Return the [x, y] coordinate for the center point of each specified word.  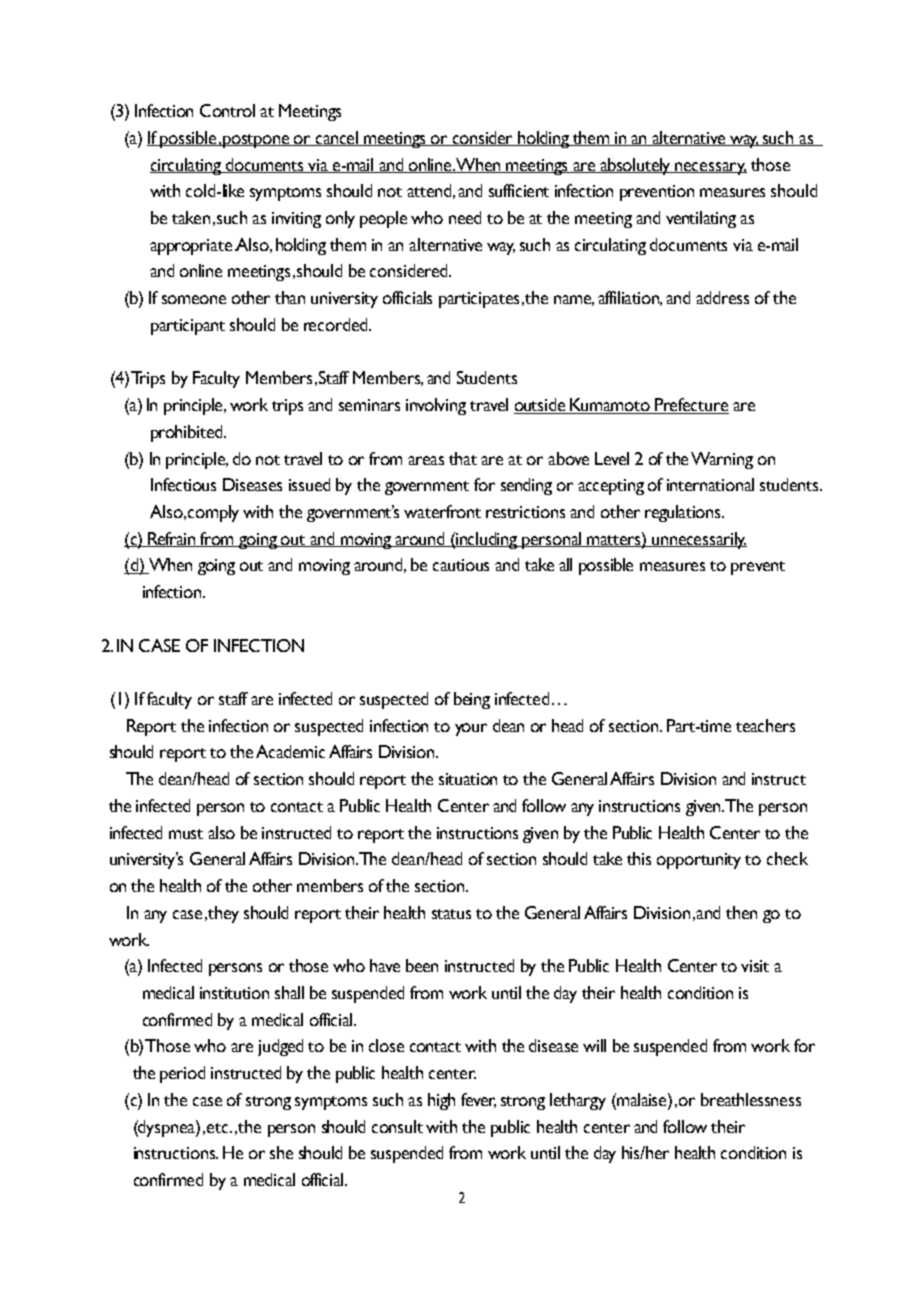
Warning [722, 460]
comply [213, 513]
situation [468, 779]
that [463, 458]
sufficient [519, 190]
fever [478, 1100]
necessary [710, 168]
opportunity [699, 861]
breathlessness [751, 1099]
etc [219, 1128]
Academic [290, 751]
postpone [257, 141]
